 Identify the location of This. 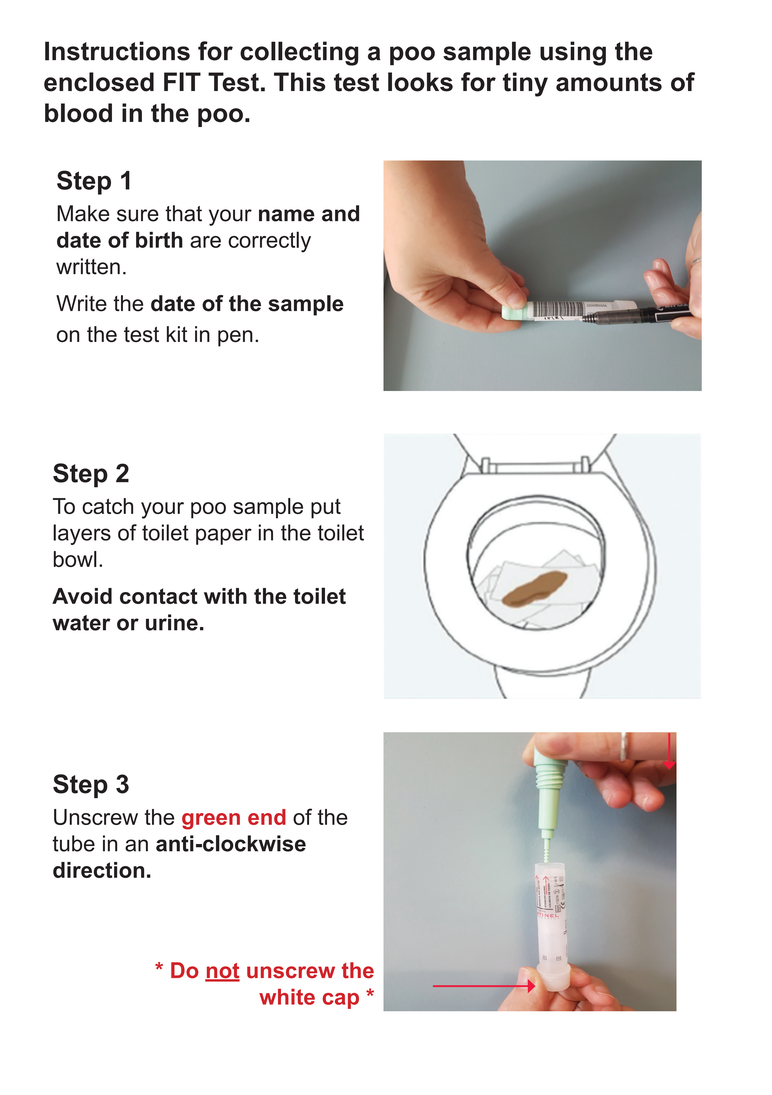
(299, 82).
